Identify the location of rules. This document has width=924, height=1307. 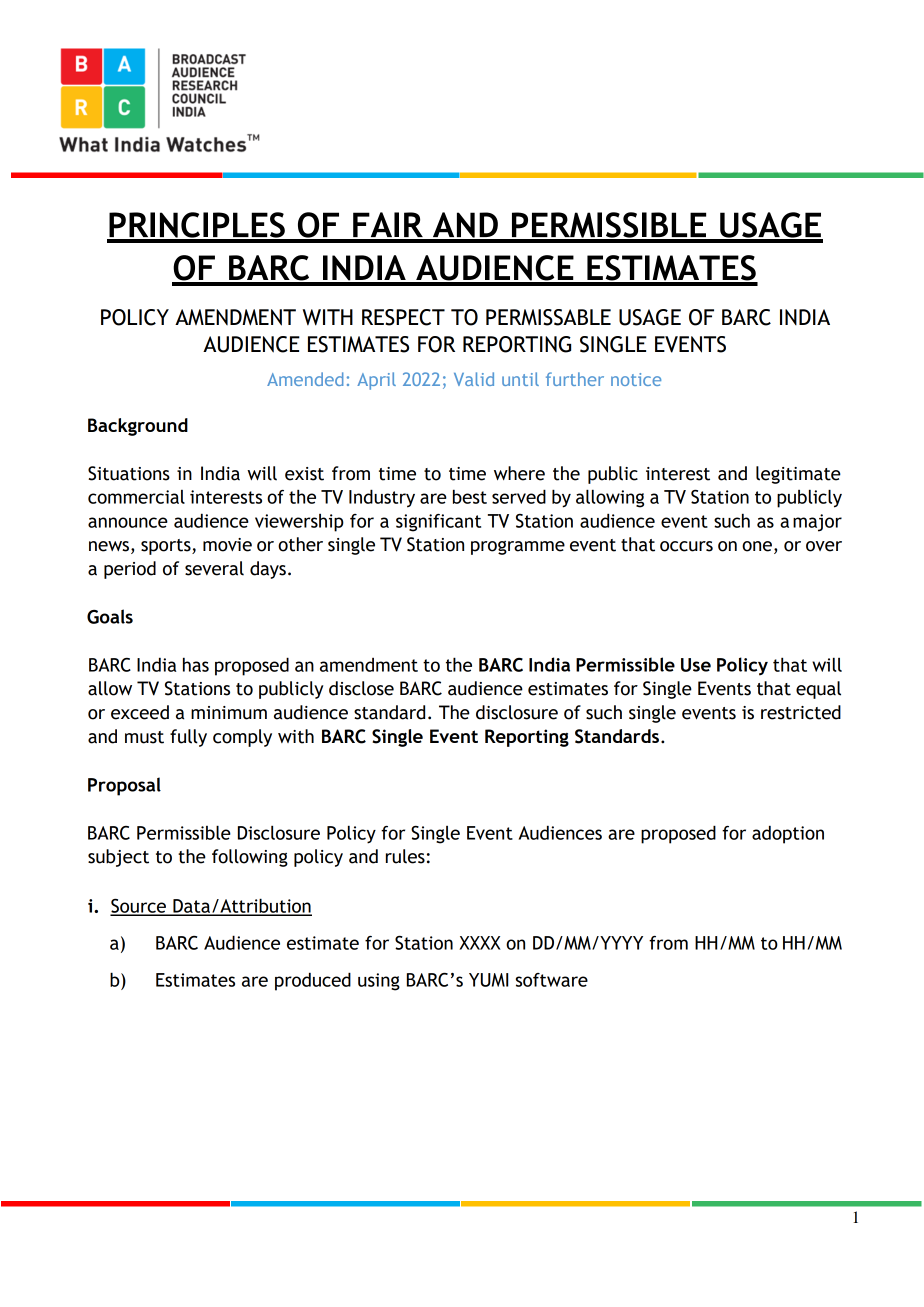
(405, 856).
